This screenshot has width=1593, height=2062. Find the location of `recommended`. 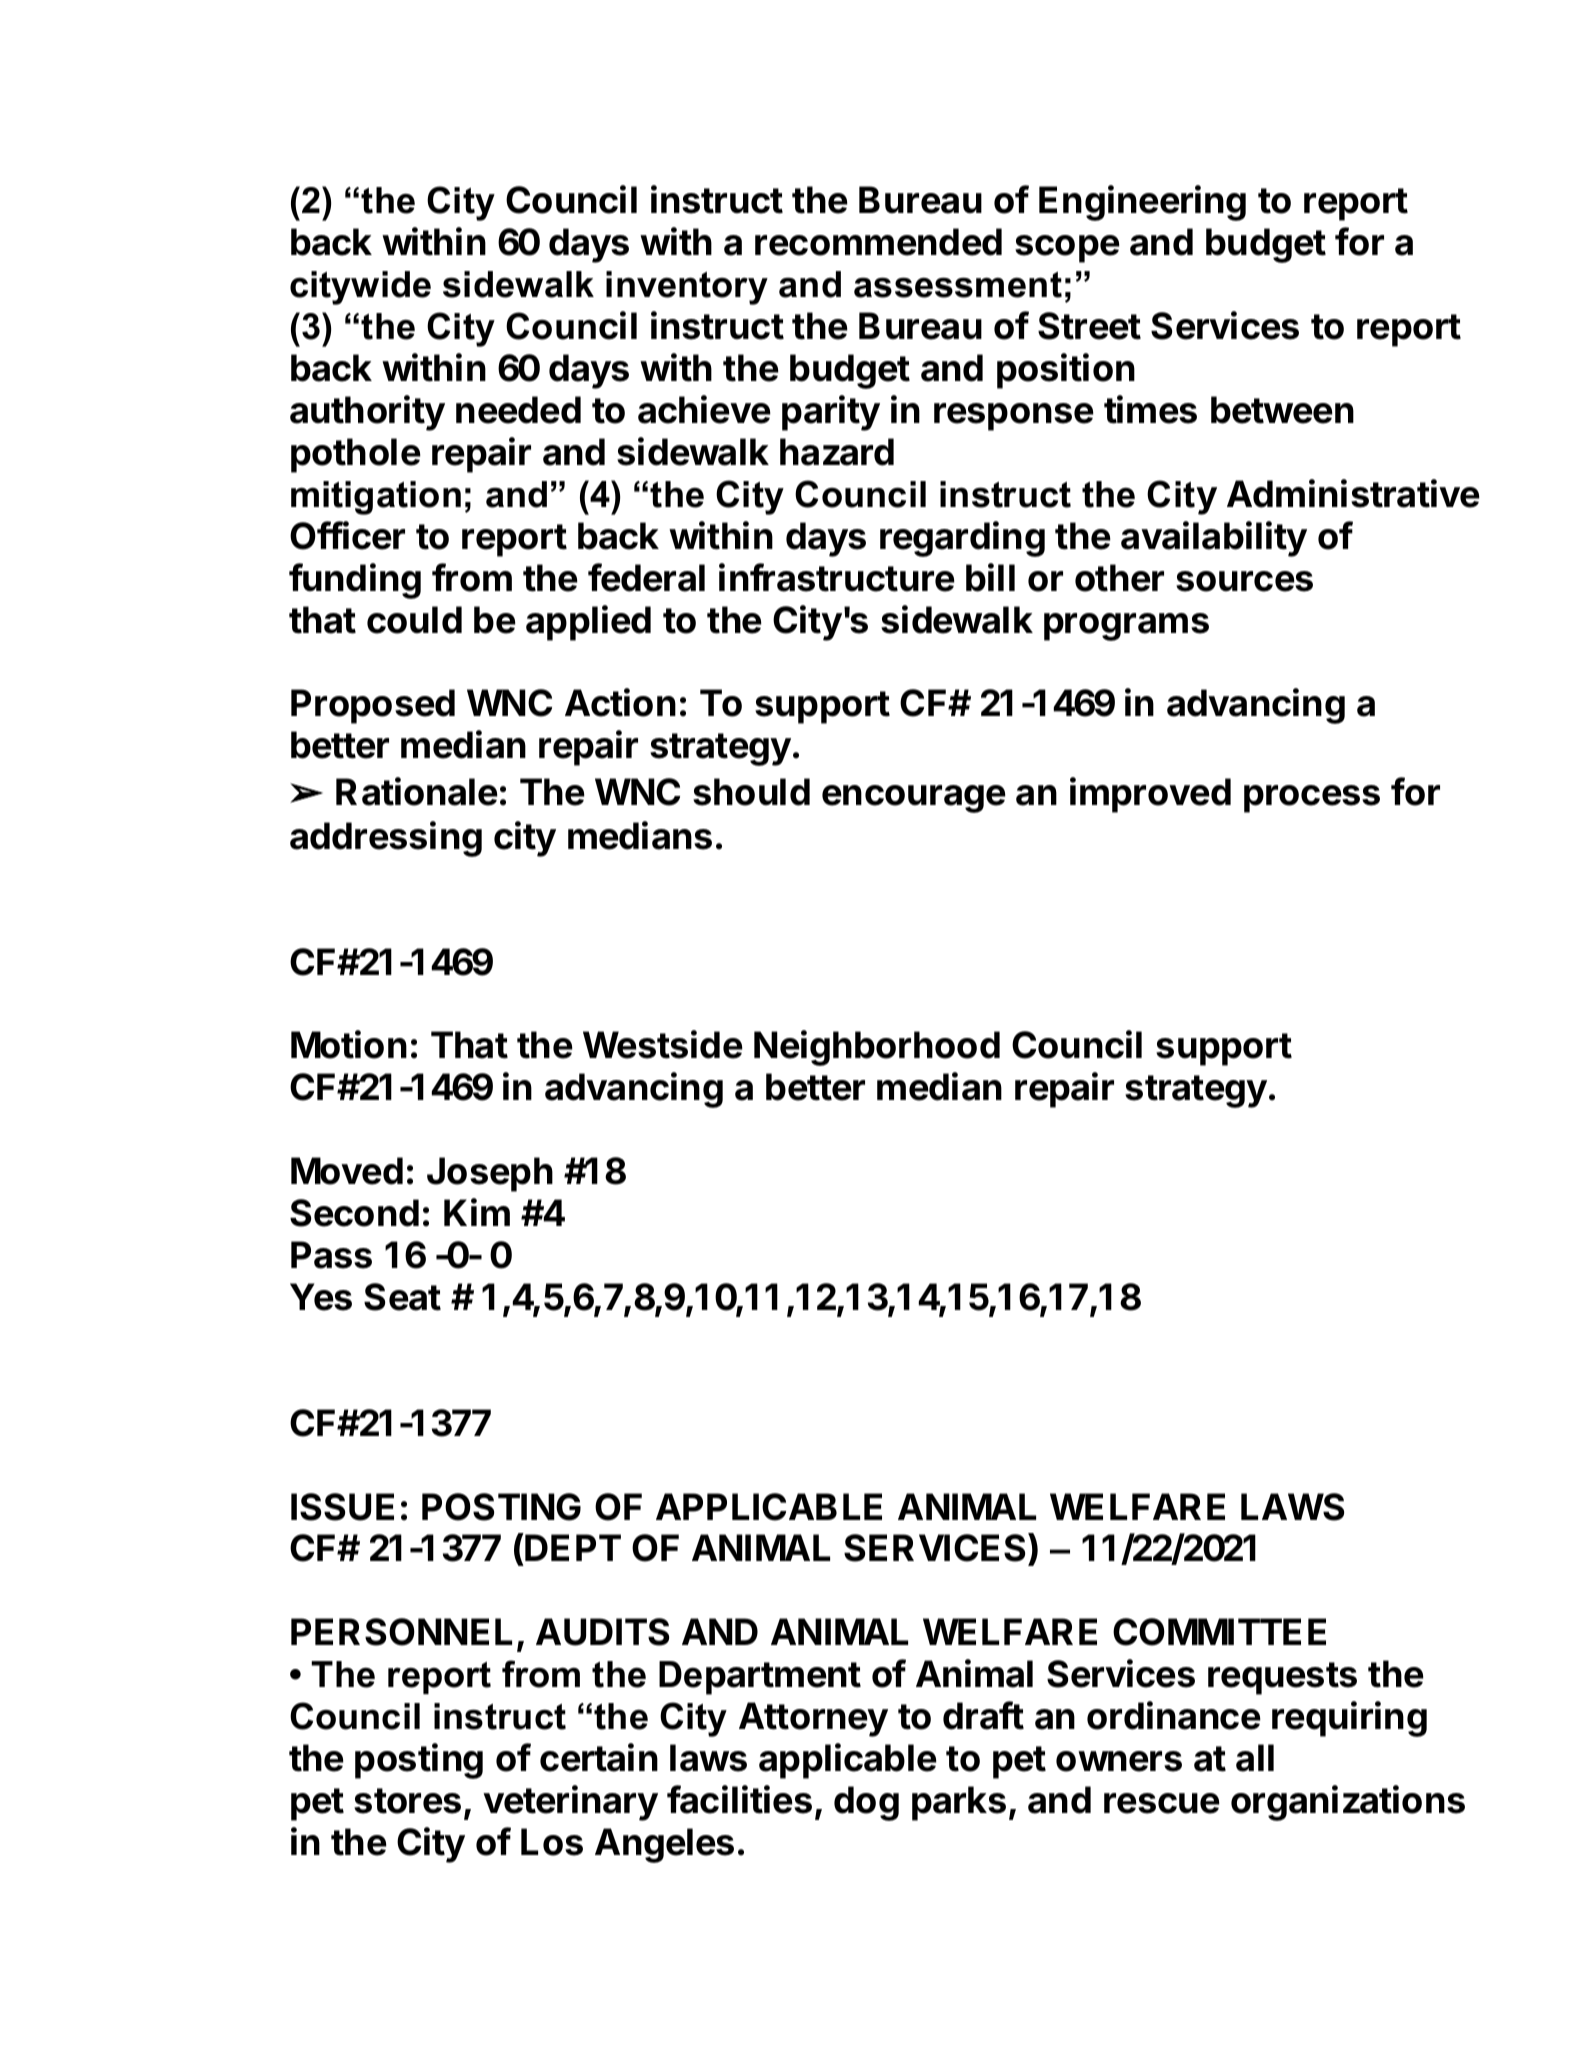

recommended is located at coordinates (878, 242).
